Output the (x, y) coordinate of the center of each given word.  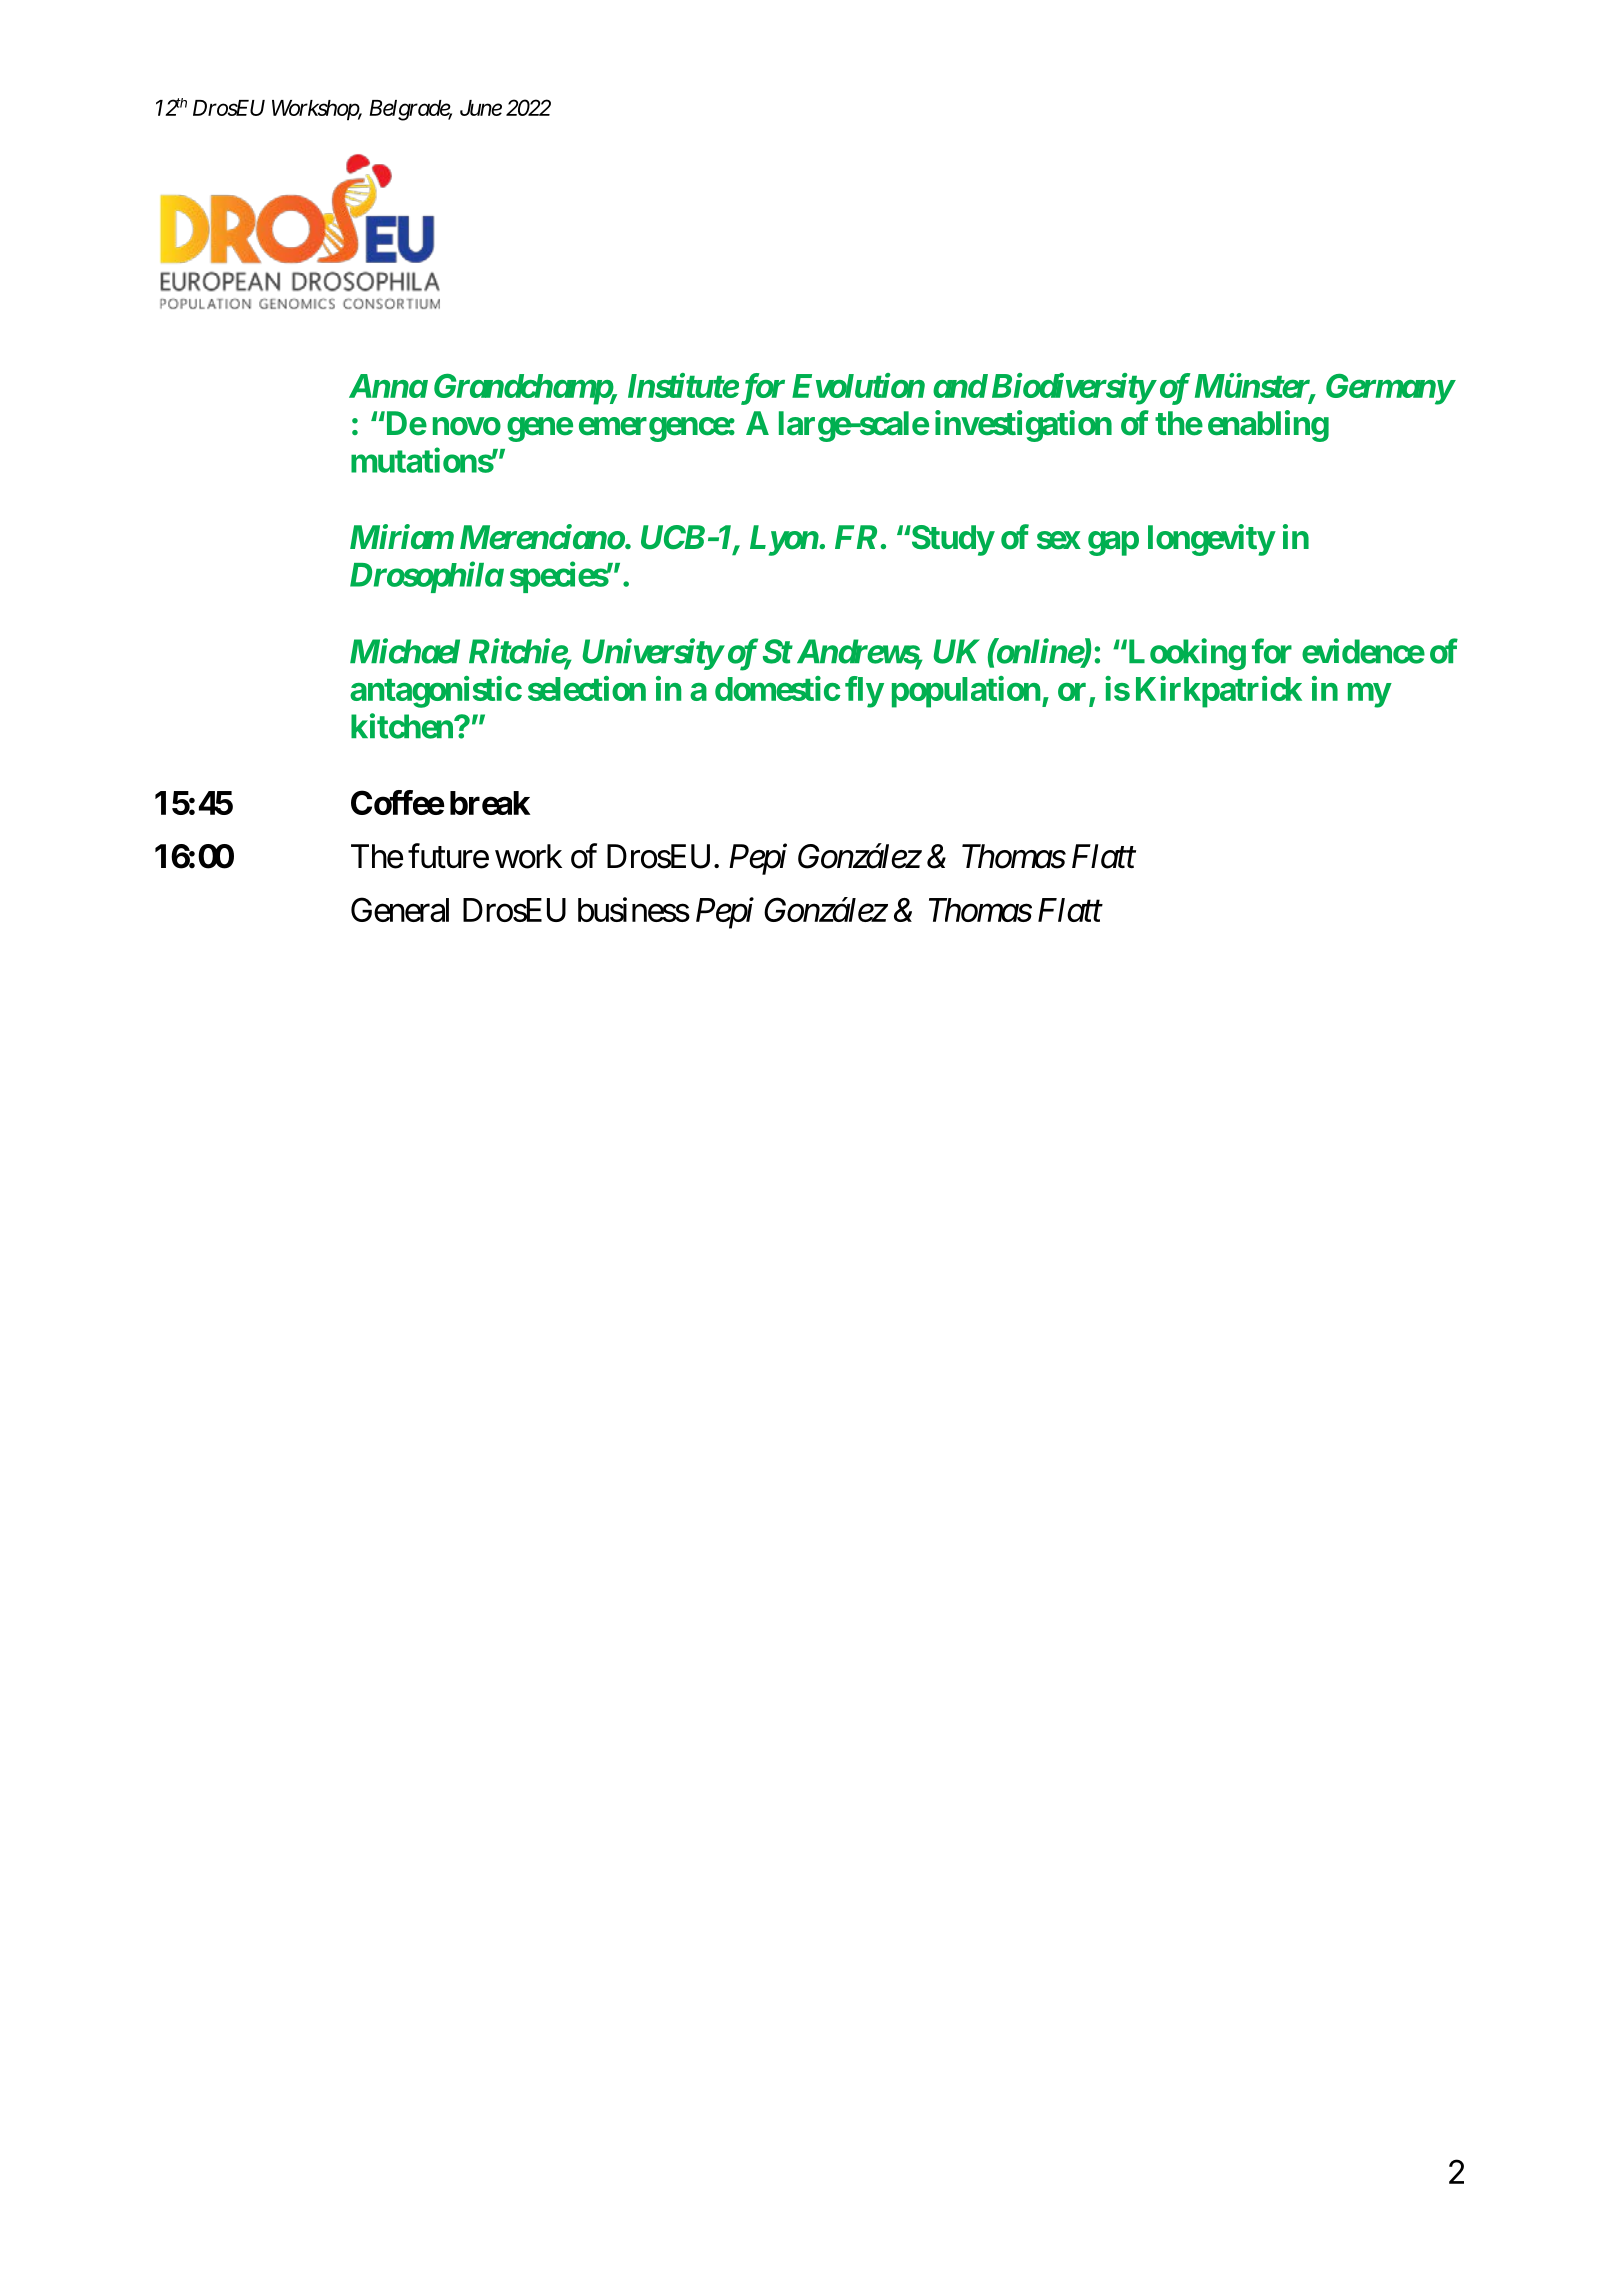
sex (1059, 540)
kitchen (403, 726)
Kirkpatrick (1219, 692)
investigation (1023, 426)
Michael (405, 651)
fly (864, 692)
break (490, 803)
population (966, 692)
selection (587, 688)
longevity (1211, 540)
